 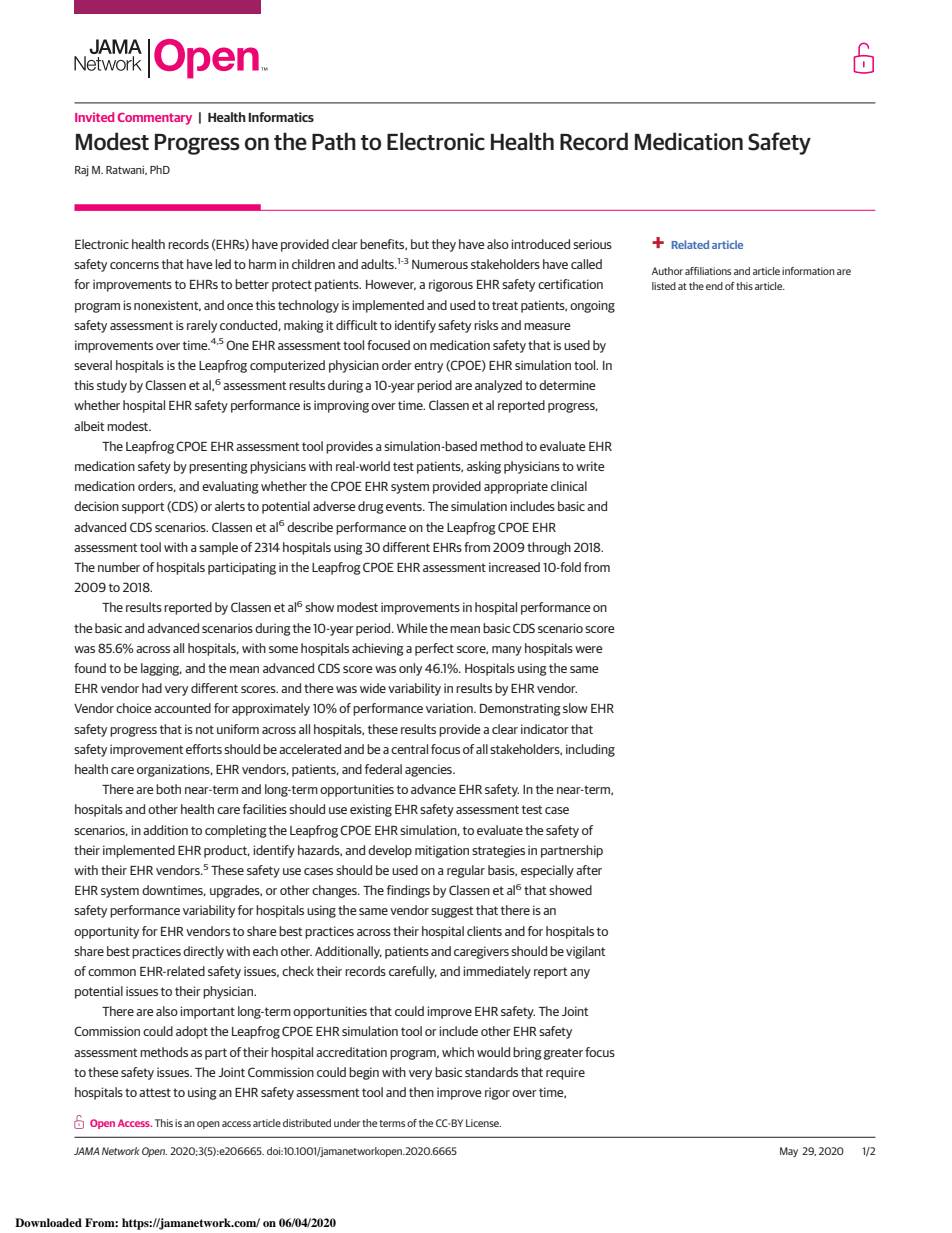 What do you see at coordinates (334, 141) in the screenshot?
I see `Path` at bounding box center [334, 141].
